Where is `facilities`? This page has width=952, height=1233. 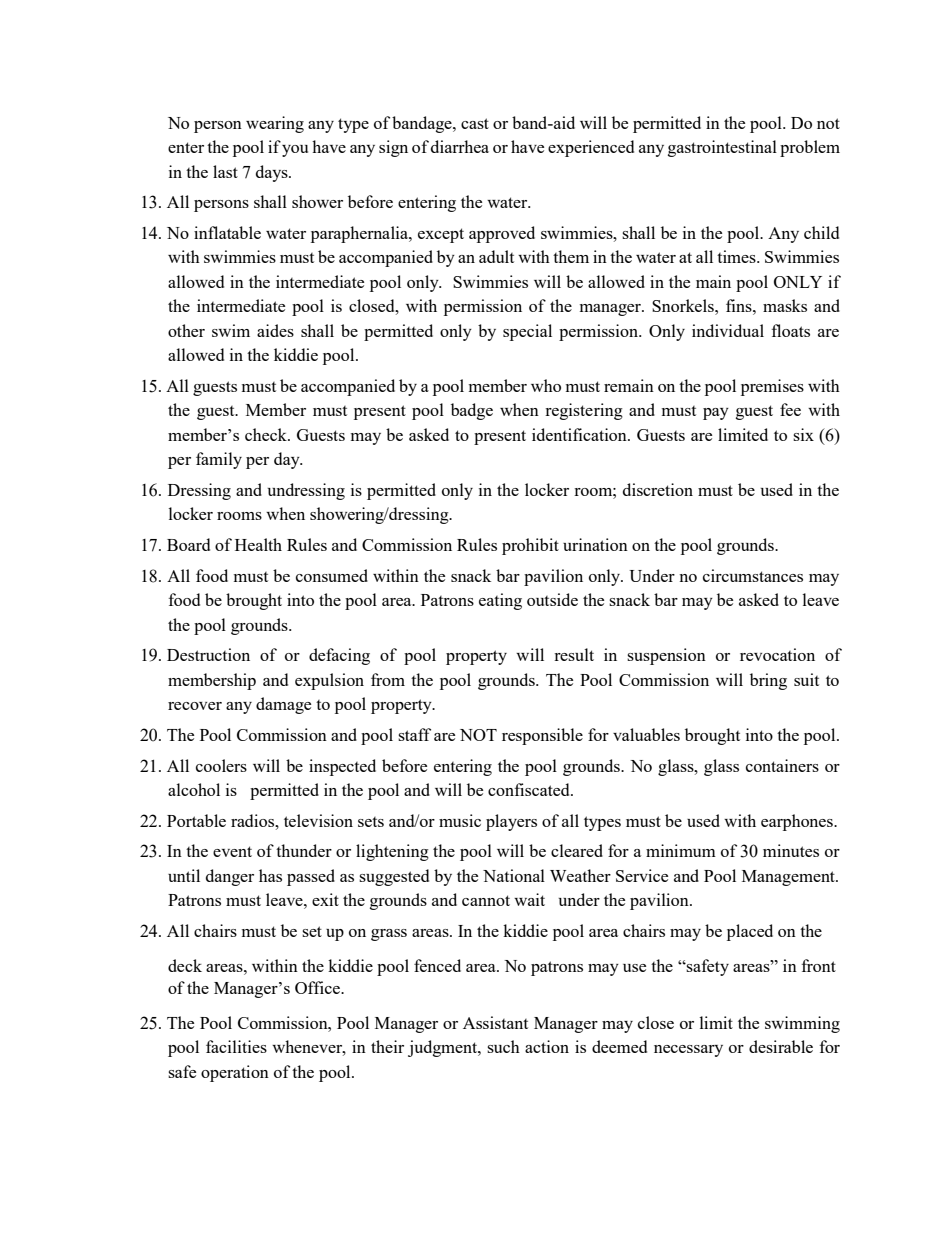
facilities is located at coordinates (236, 1046).
